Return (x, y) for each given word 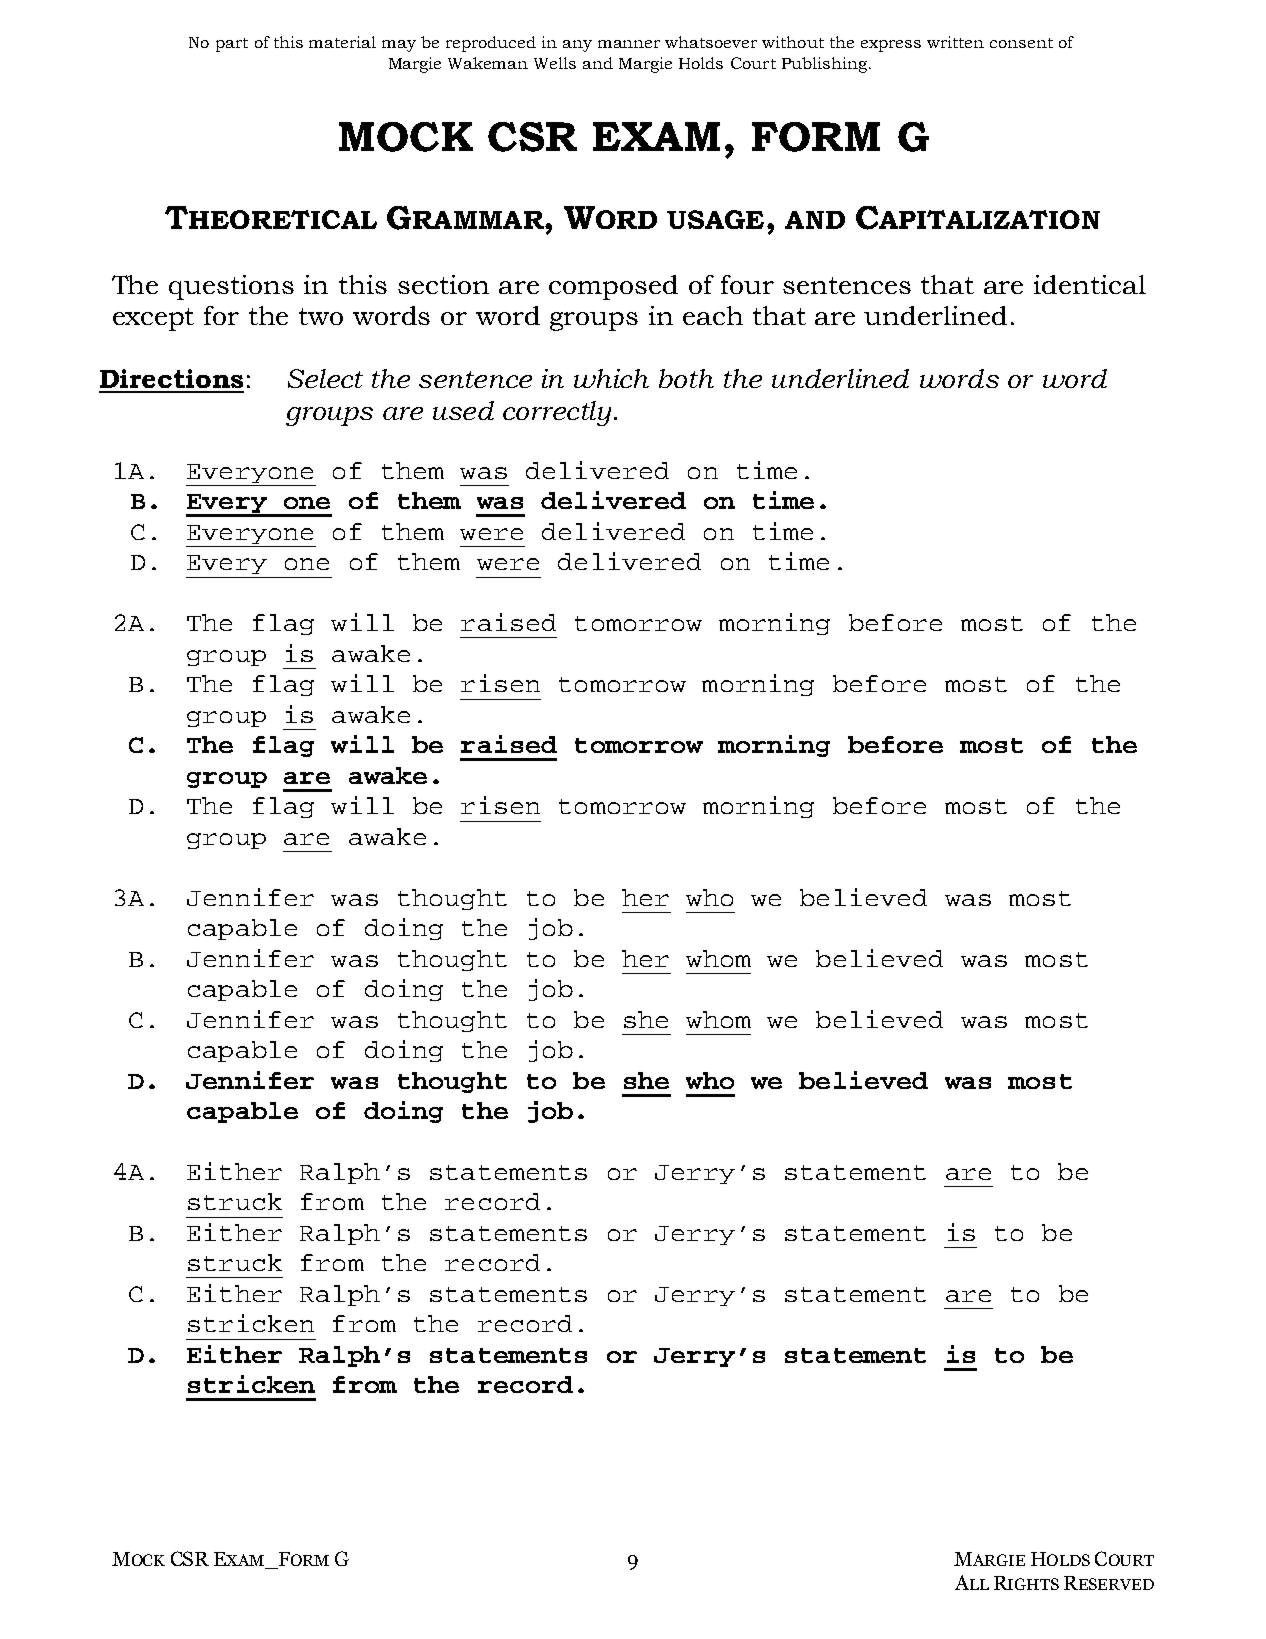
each (713, 315)
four (747, 284)
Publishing (826, 65)
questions (231, 287)
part (232, 45)
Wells (555, 63)
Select (325, 378)
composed (613, 287)
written (955, 42)
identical (1090, 284)
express (891, 46)
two (321, 316)
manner (629, 44)
